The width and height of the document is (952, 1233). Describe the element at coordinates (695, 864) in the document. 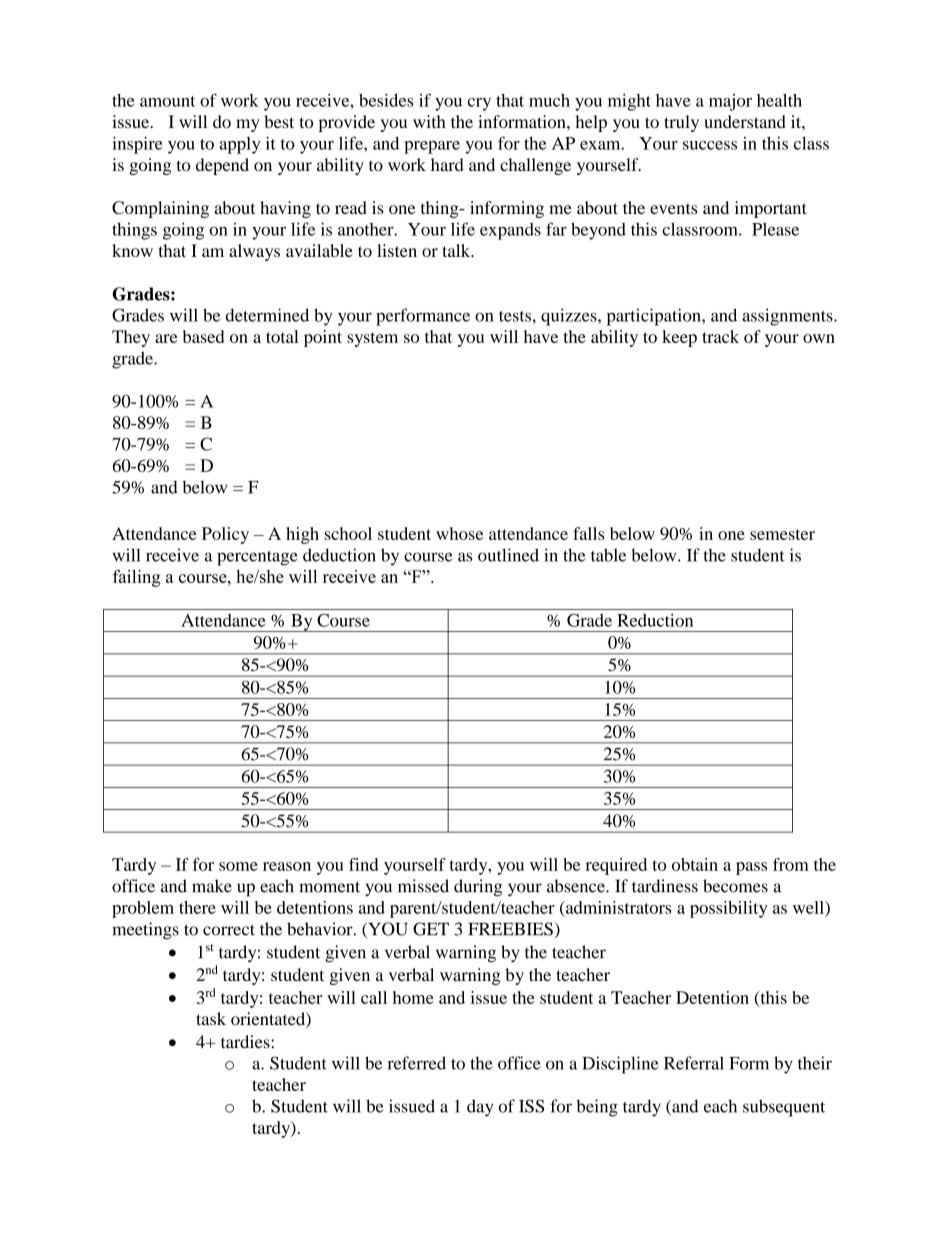

I see `obtain` at that location.
